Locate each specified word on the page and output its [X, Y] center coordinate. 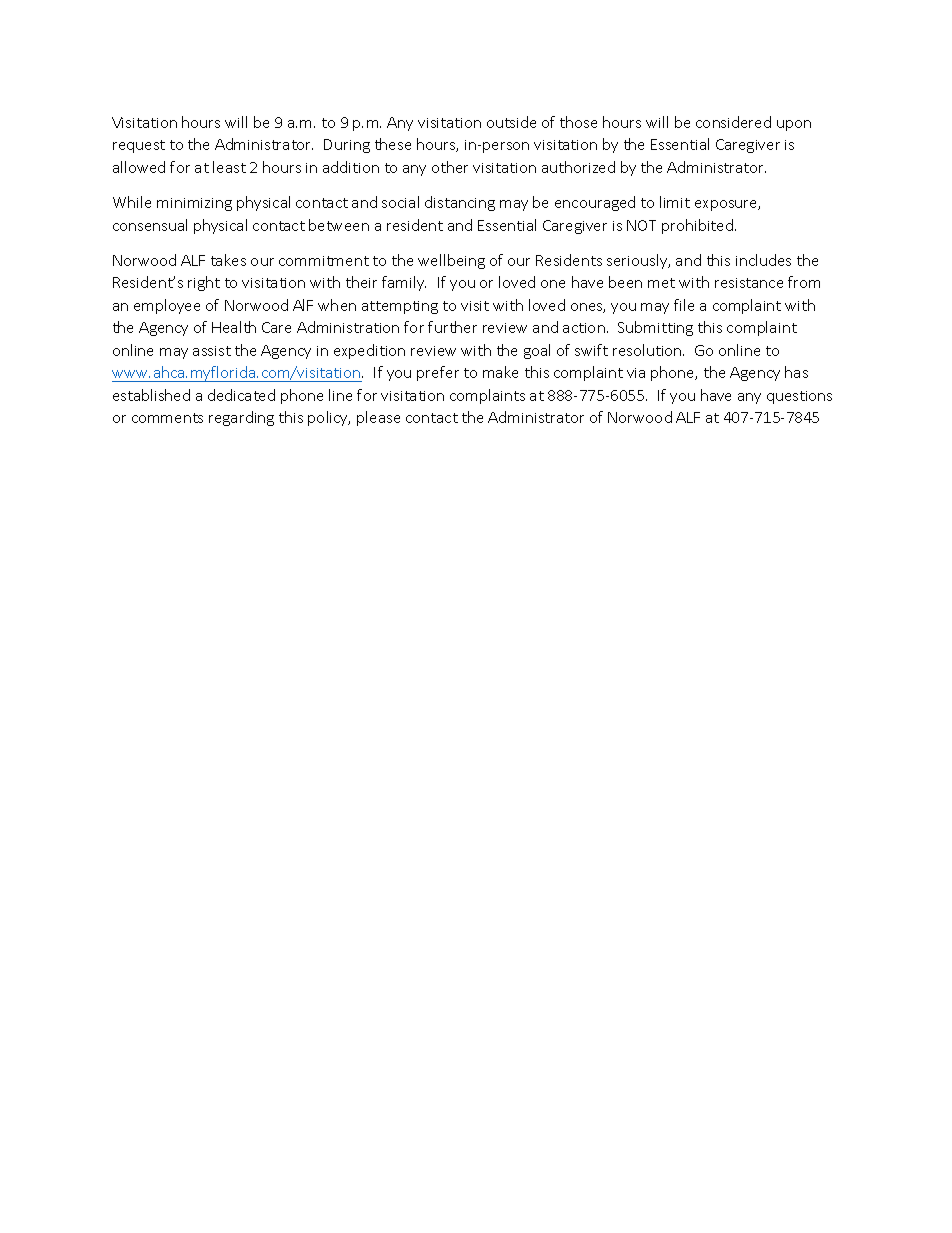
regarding [241, 418]
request [139, 146]
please [378, 418]
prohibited [699, 226]
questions [799, 397]
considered [733, 122]
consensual [150, 225]
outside [511, 122]
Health [234, 327]
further [452, 327]
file [684, 305]
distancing [460, 203]
